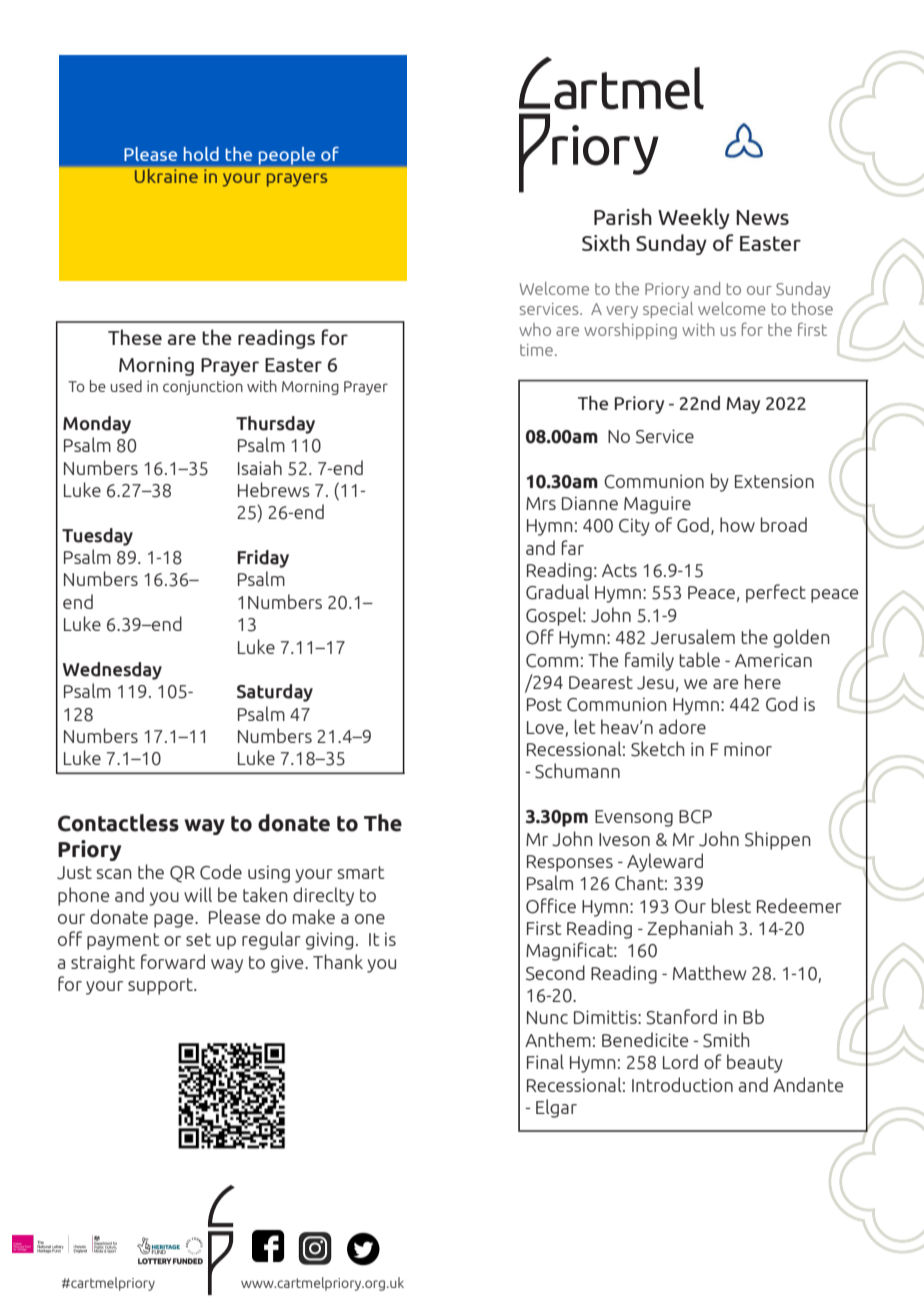 Image resolution: width=924 pixels, height=1308 pixels. I want to click on people, so click(287, 156).
